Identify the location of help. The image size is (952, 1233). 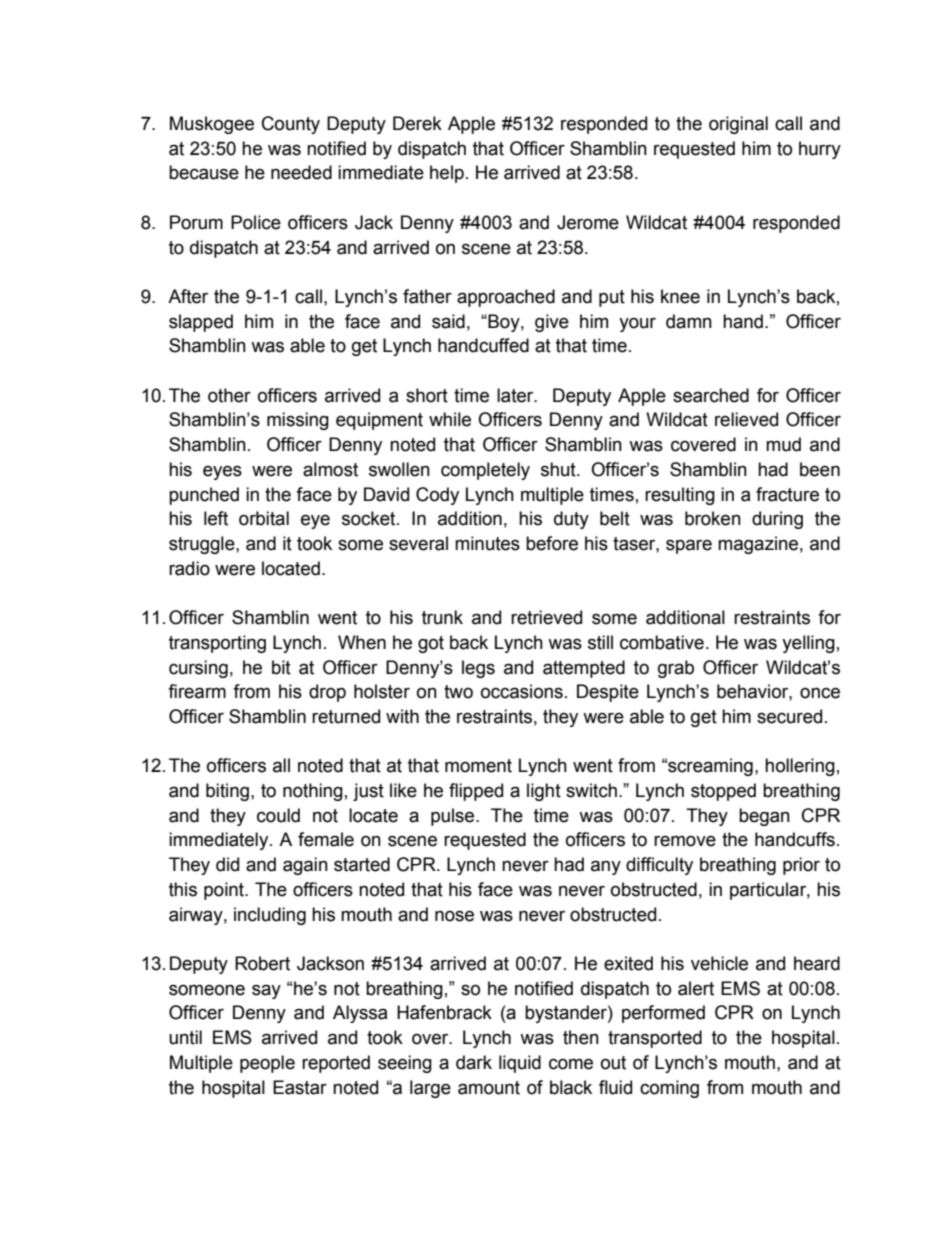
(447, 174).
